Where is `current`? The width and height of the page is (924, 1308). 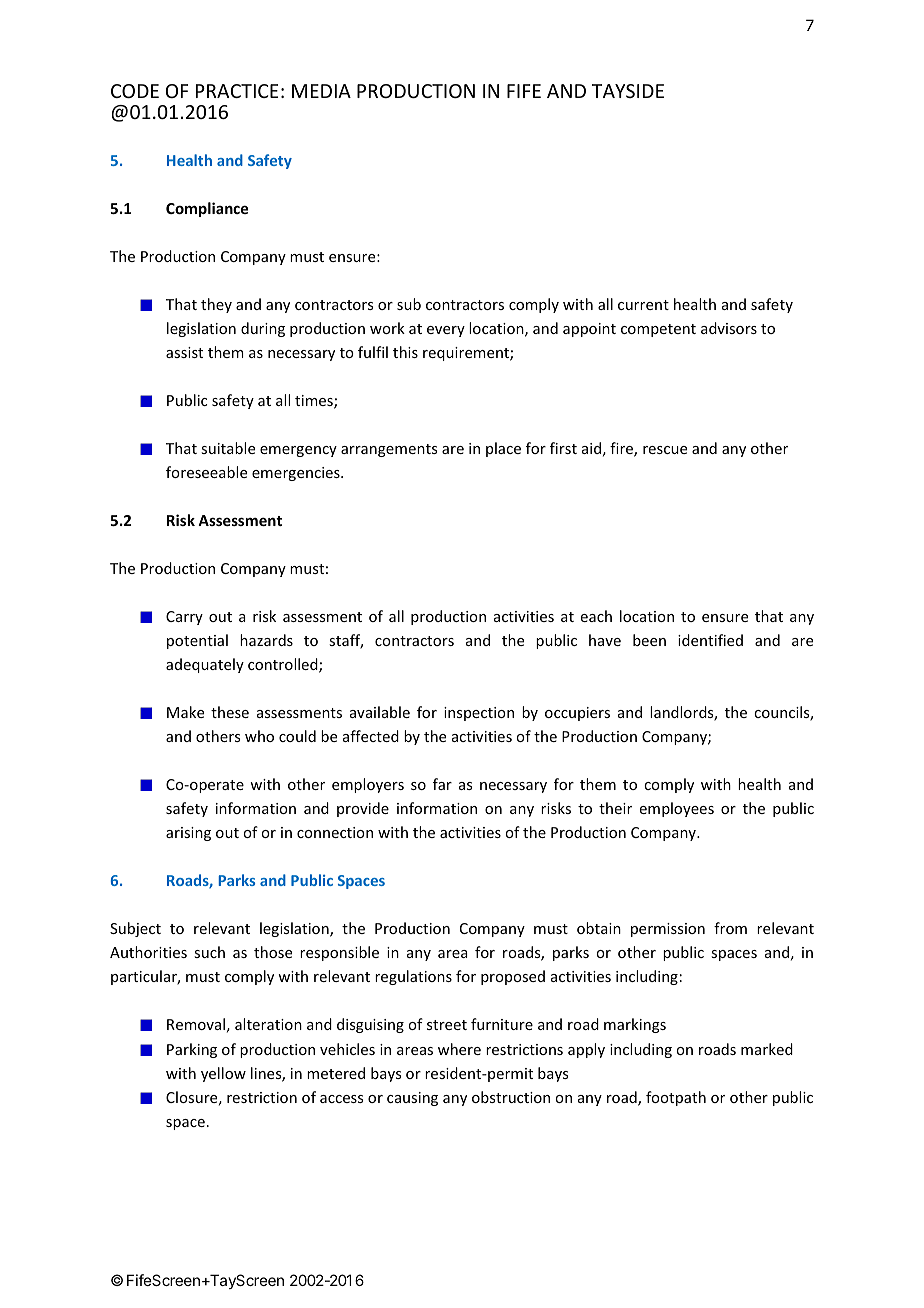 current is located at coordinates (643, 305).
